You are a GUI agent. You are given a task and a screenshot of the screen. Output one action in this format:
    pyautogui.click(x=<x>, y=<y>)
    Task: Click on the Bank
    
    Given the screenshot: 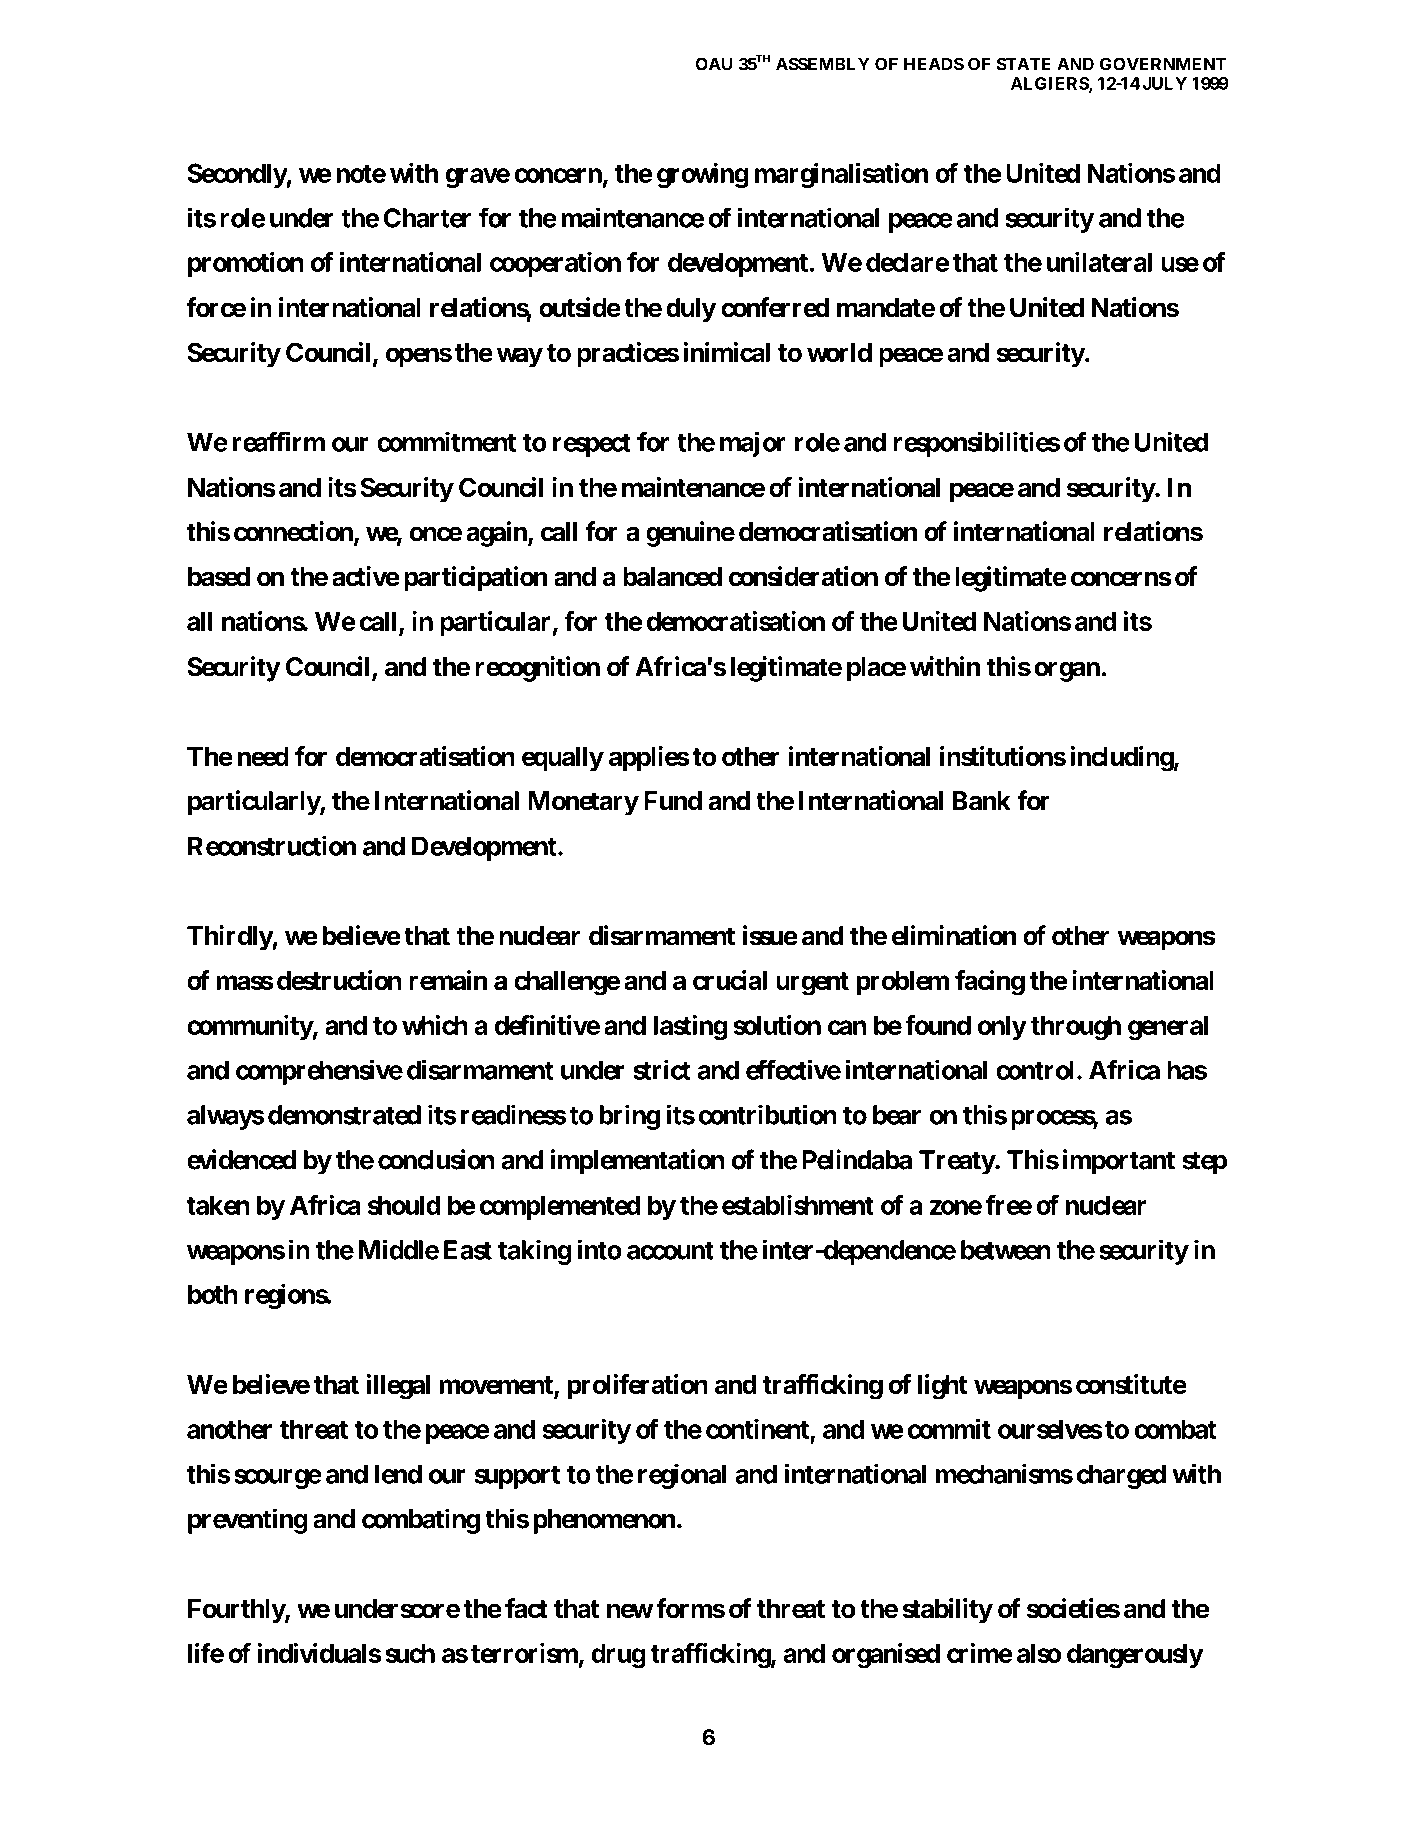 What is the action you would take?
    pyautogui.click(x=982, y=801)
